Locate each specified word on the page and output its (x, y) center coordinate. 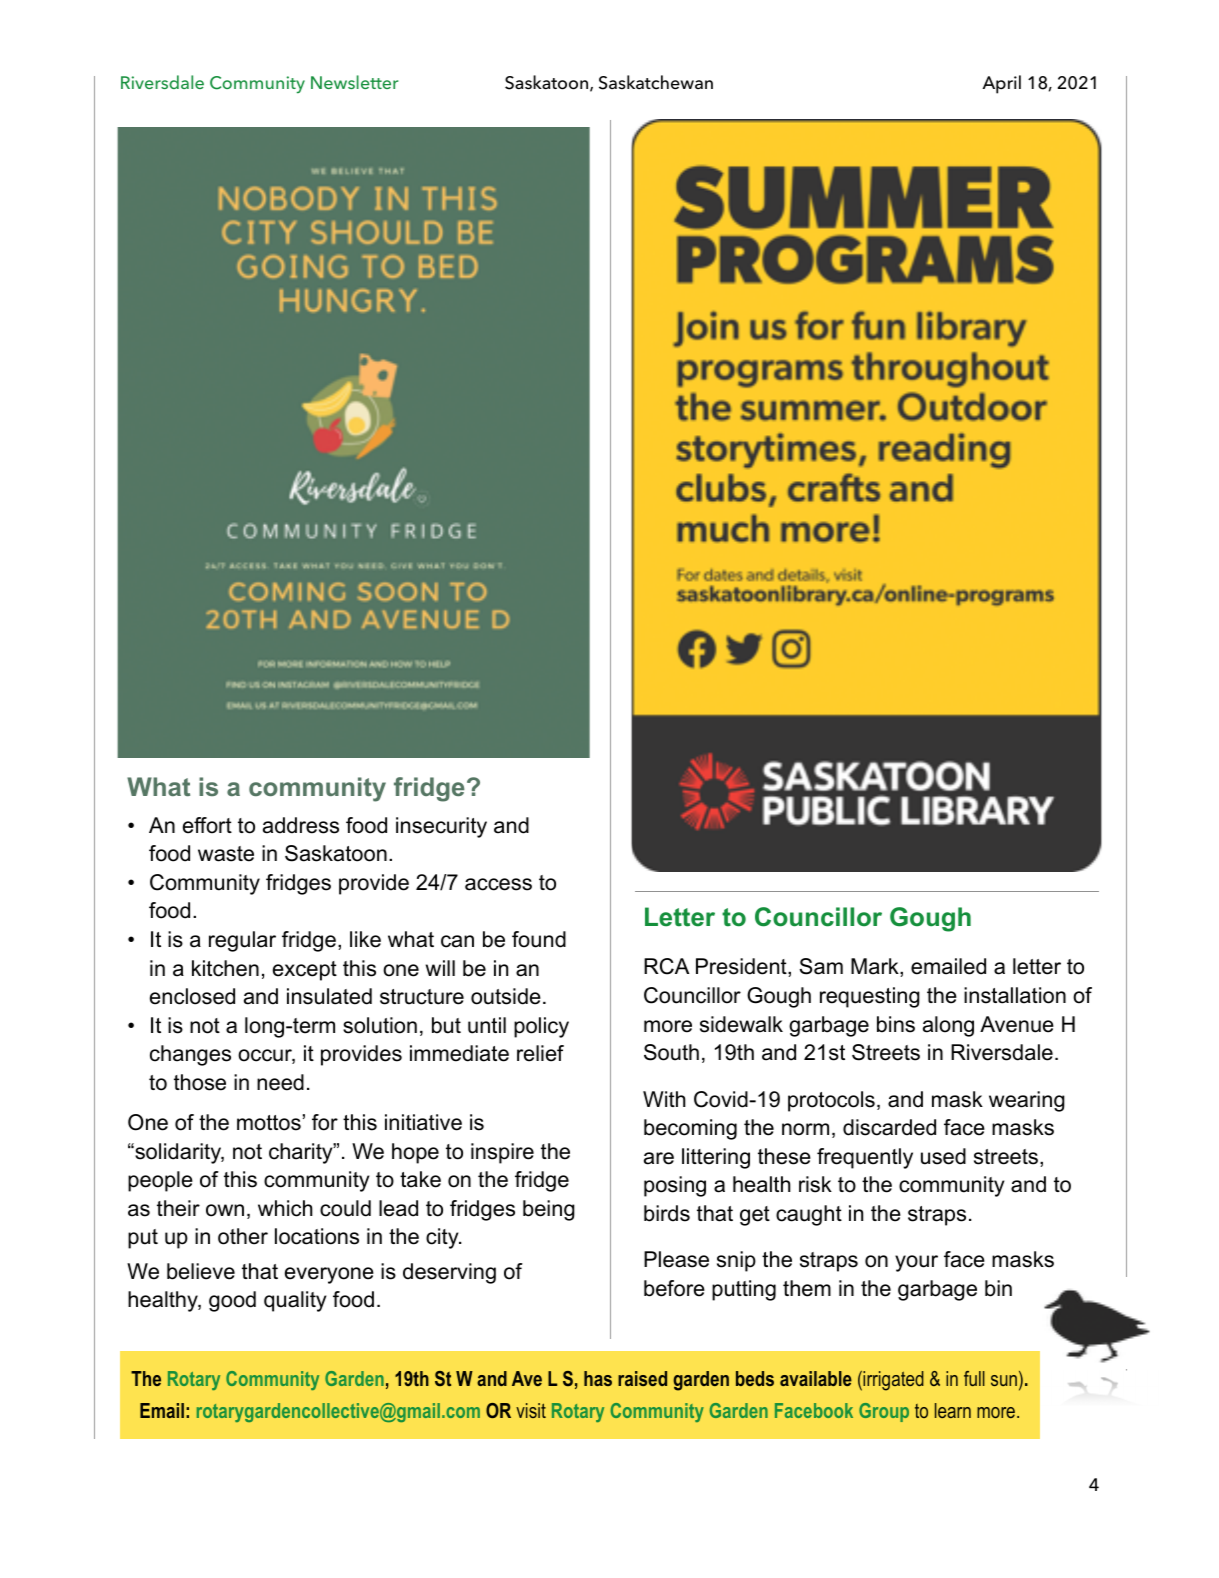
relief (540, 1053)
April (1002, 84)
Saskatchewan (656, 82)
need (280, 1082)
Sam (821, 966)
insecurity (441, 827)
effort (207, 825)
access (498, 884)
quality (295, 1301)
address (301, 825)
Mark (876, 967)
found (539, 939)
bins (896, 1024)
